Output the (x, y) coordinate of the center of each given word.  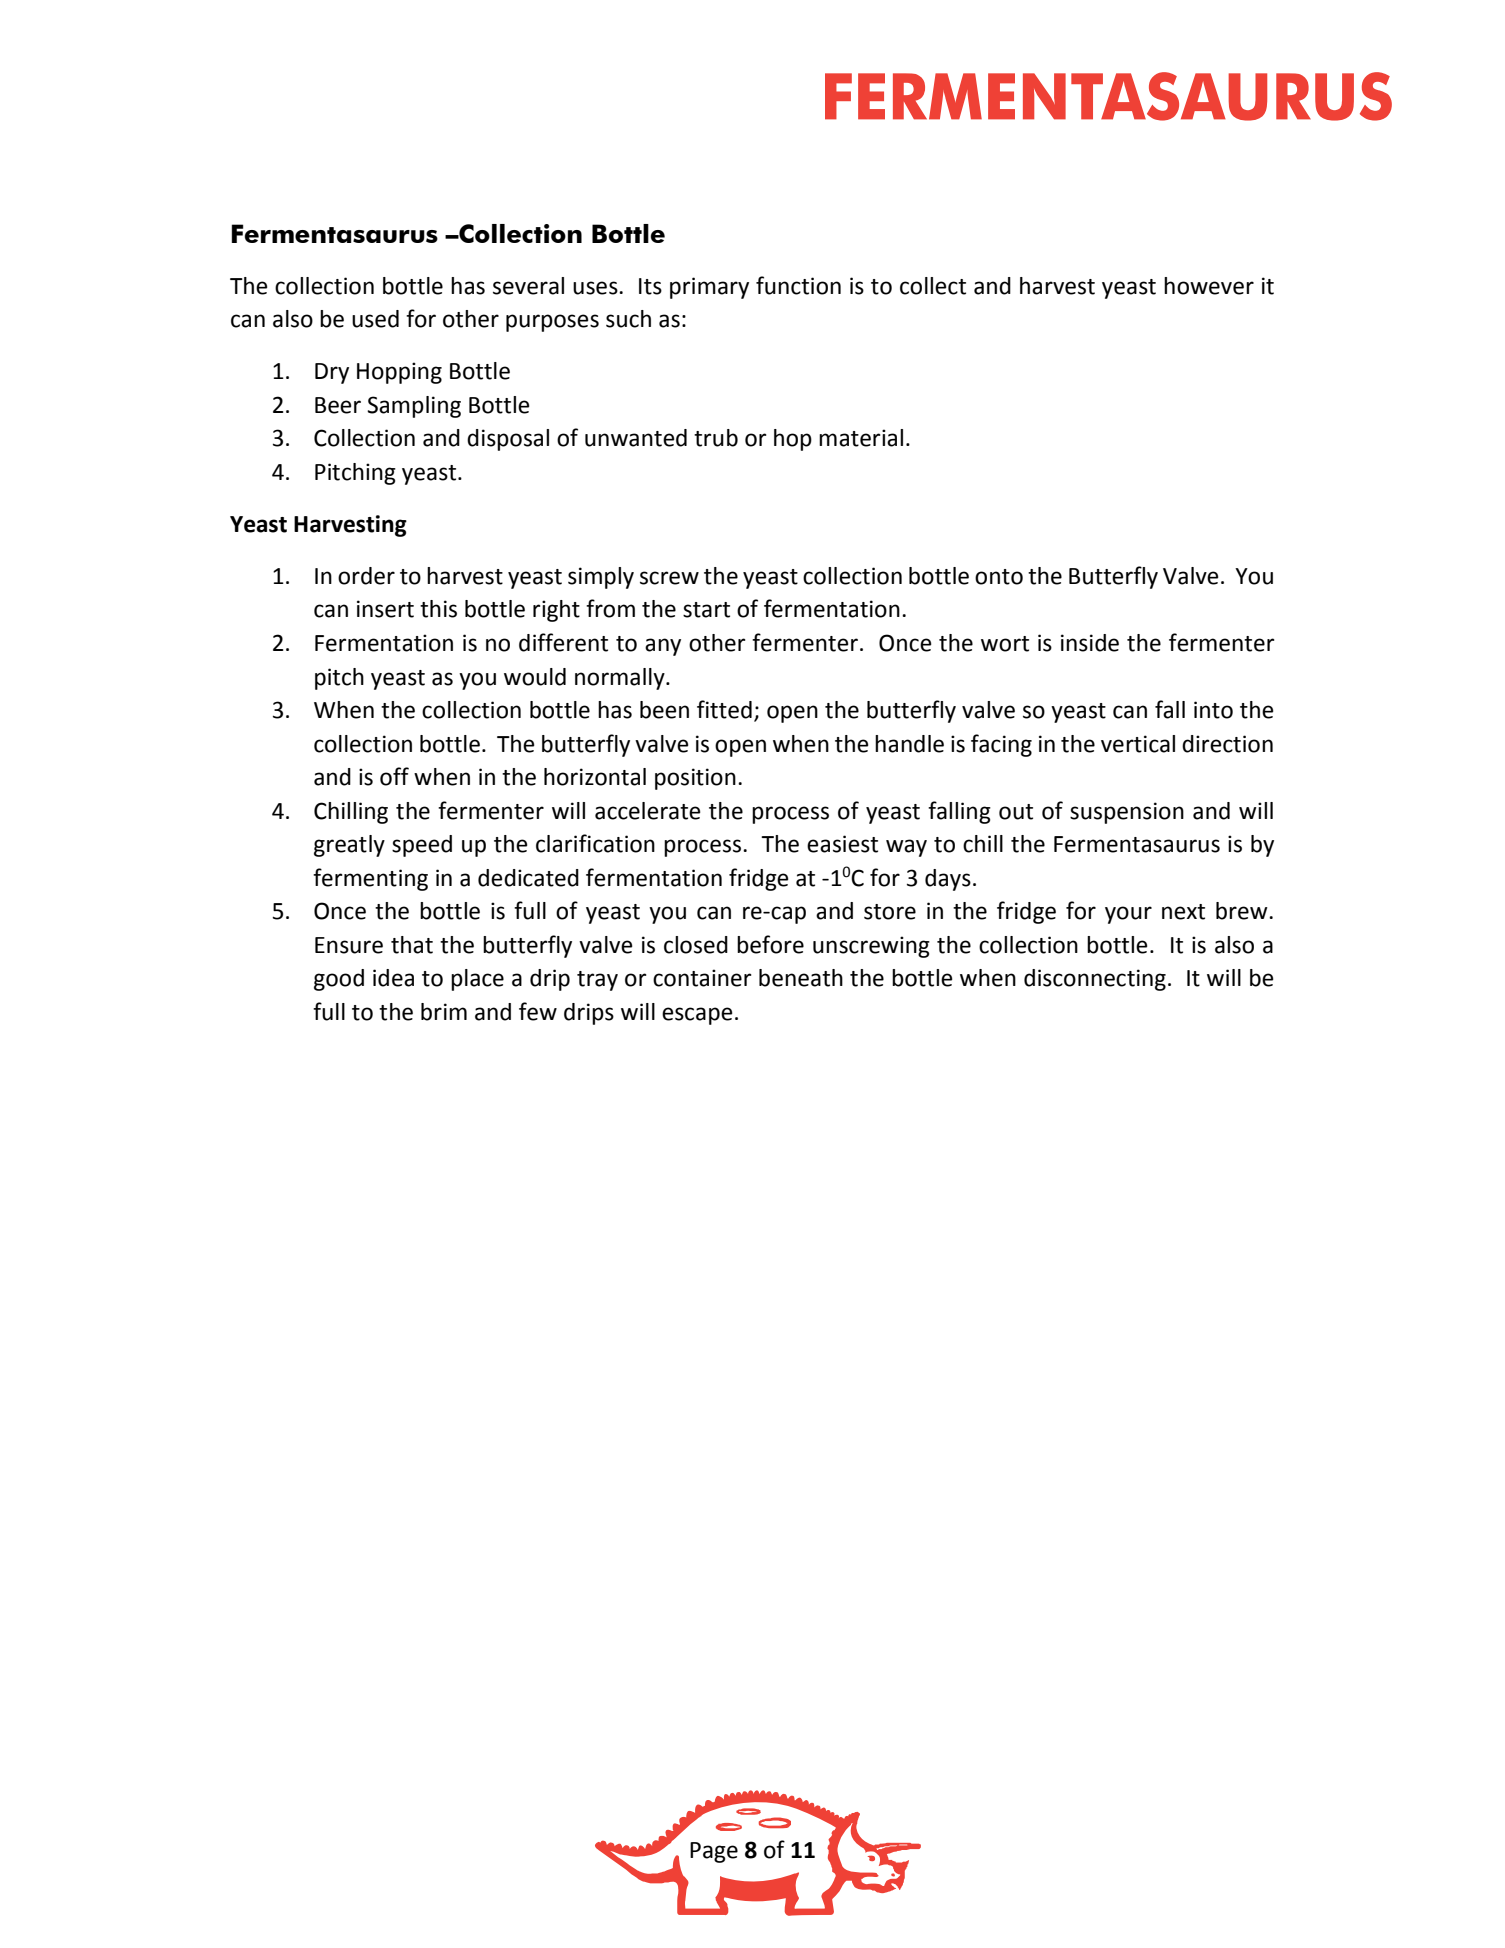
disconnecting (1095, 980)
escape (697, 1016)
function (798, 285)
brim (444, 1012)
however (1209, 286)
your (1128, 915)
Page (714, 1852)
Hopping (399, 373)
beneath (801, 978)
